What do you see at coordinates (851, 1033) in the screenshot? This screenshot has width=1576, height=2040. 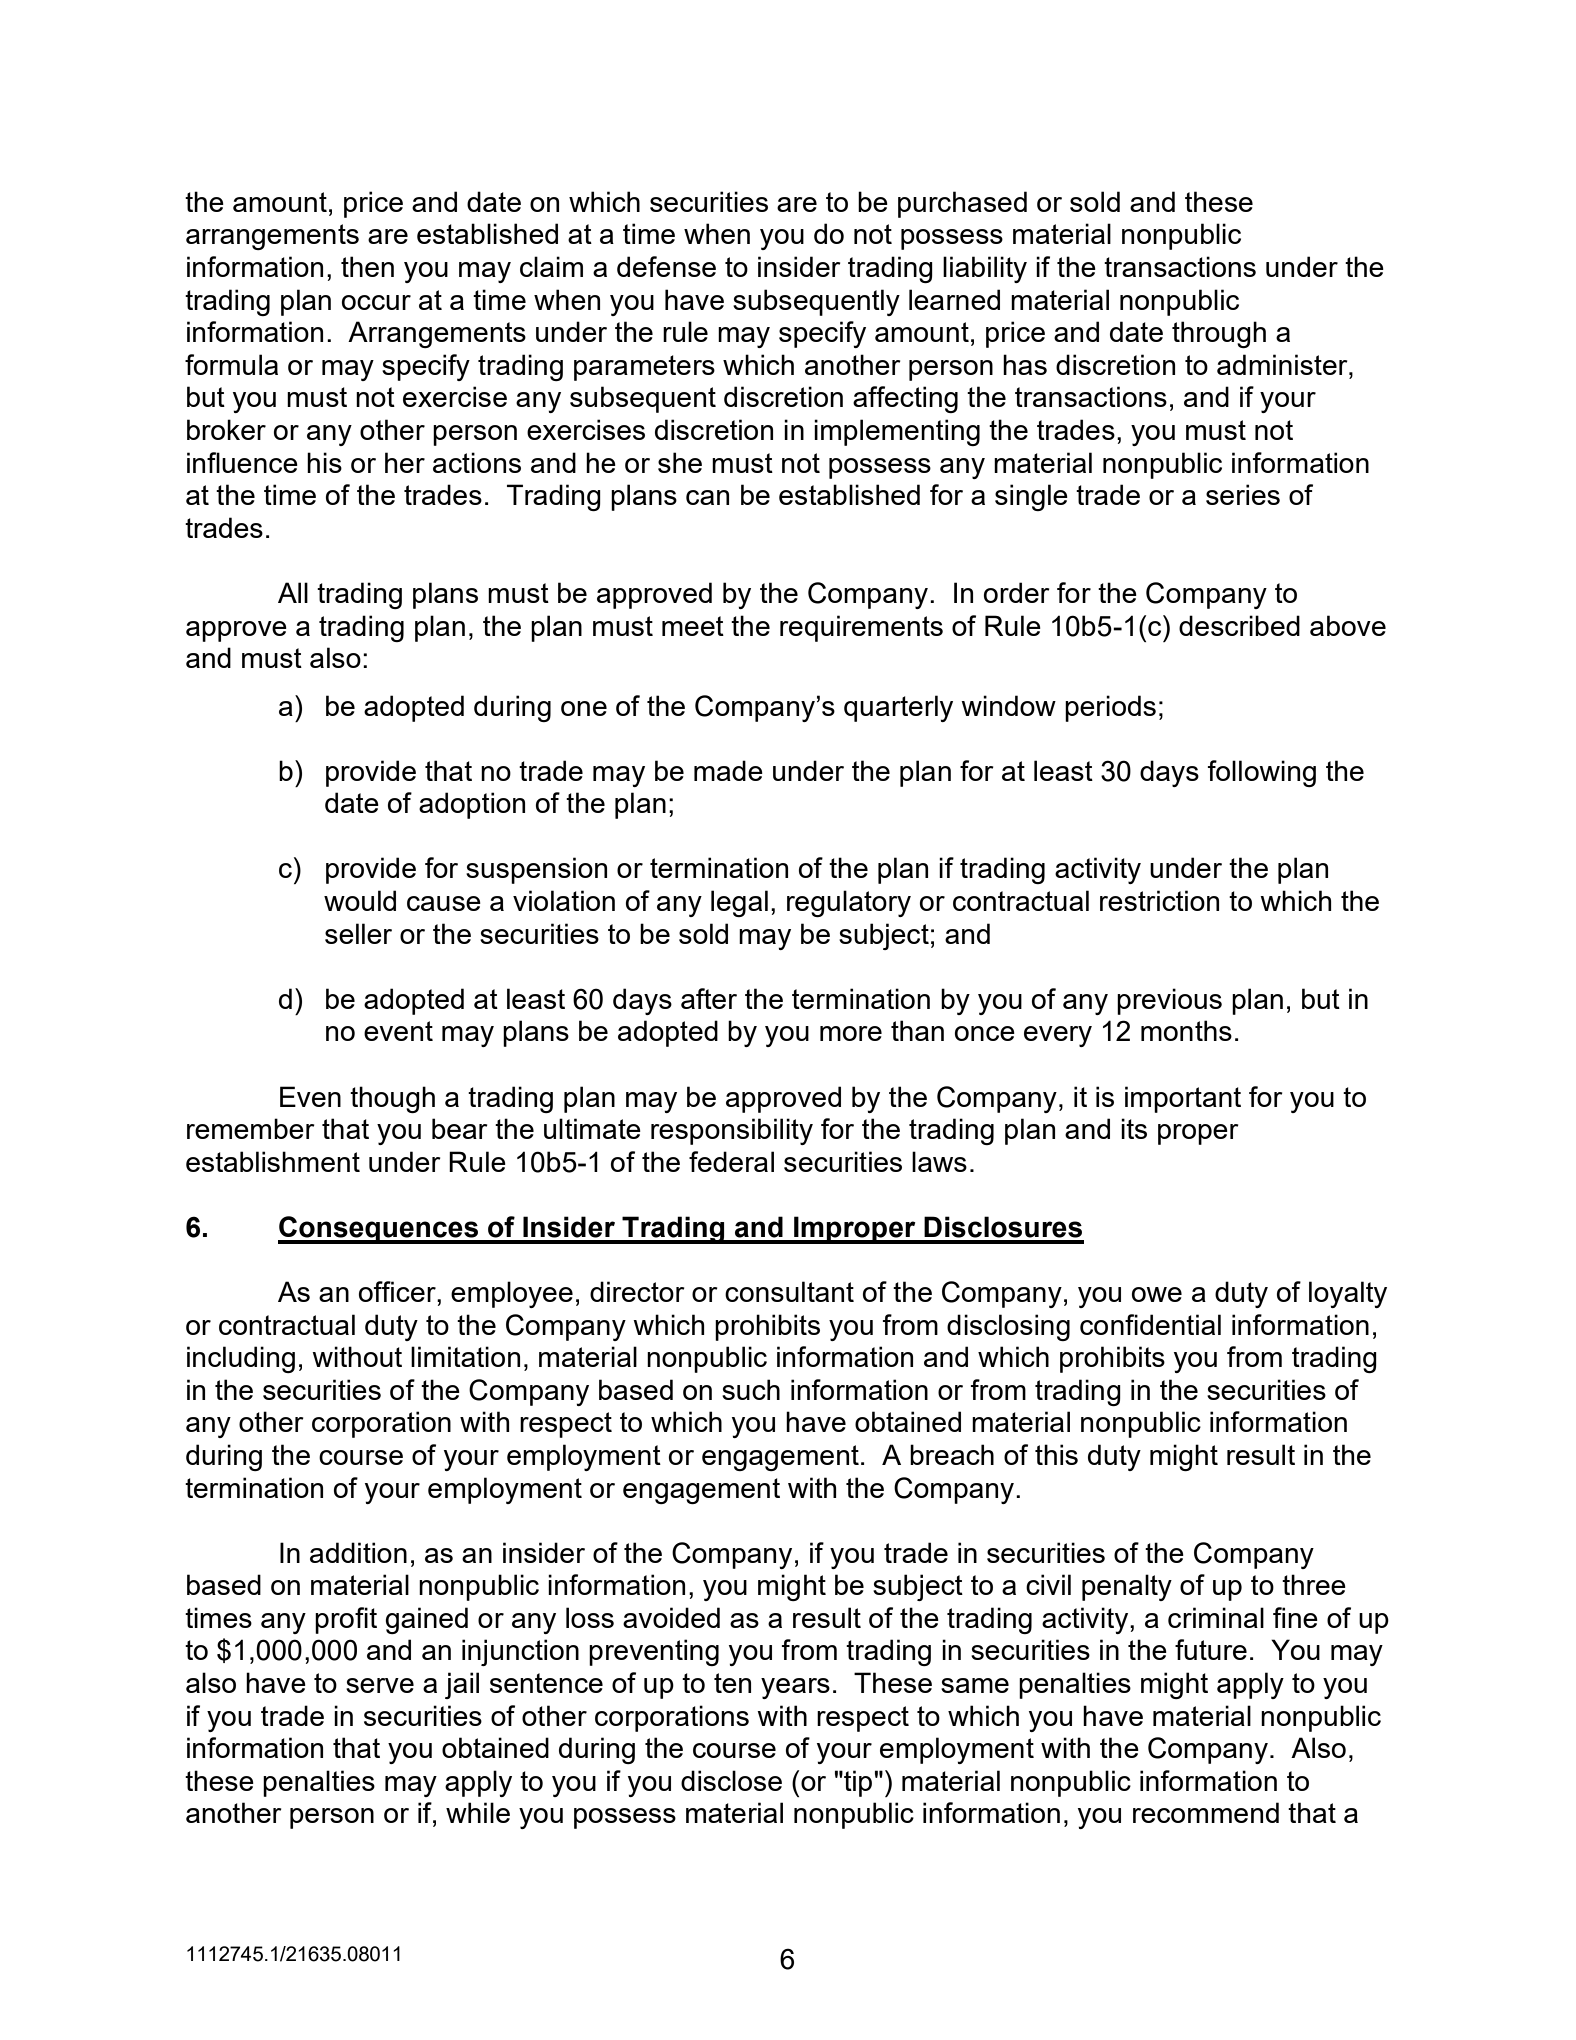 I see `more` at bounding box center [851, 1033].
